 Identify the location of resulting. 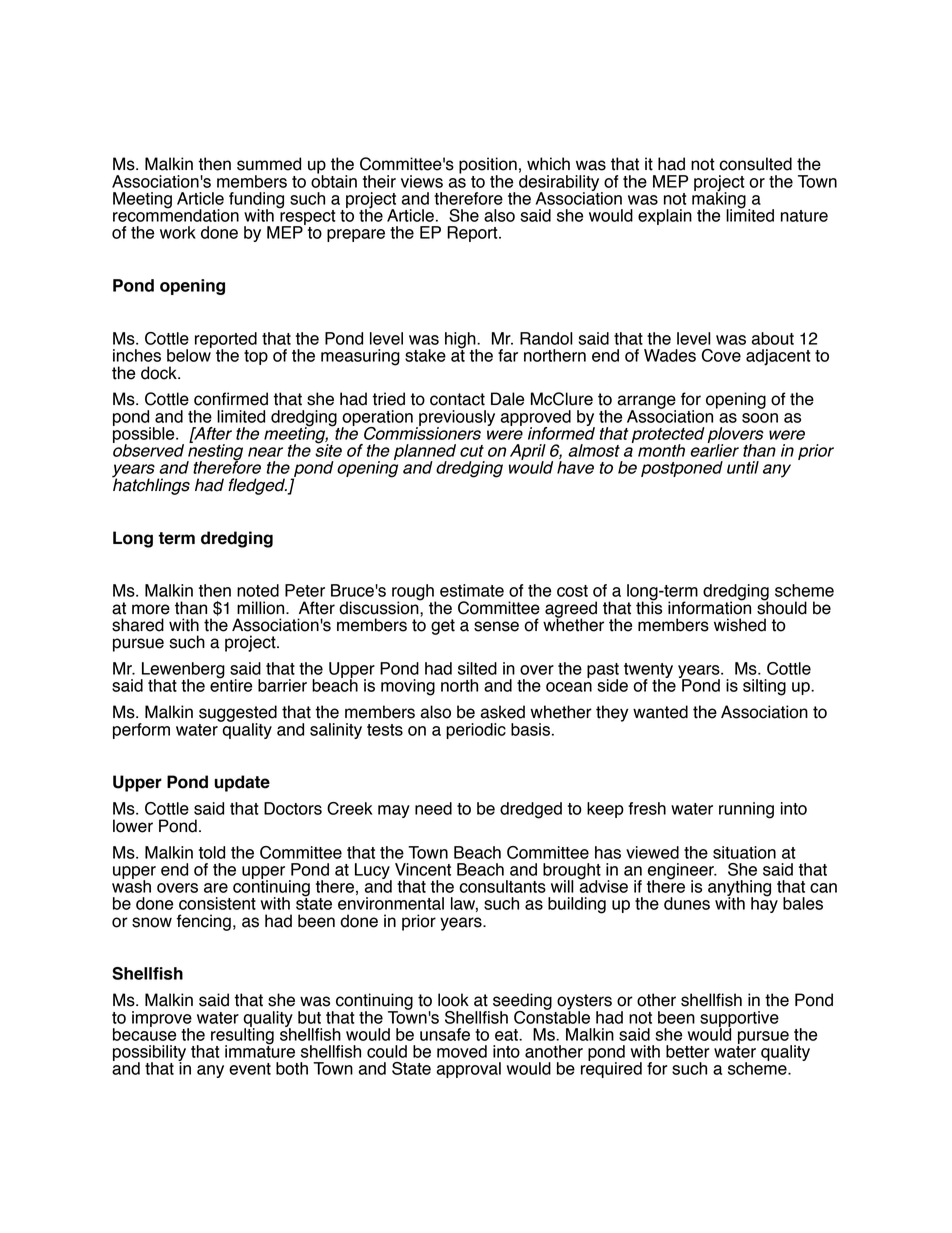
(242, 1036).
